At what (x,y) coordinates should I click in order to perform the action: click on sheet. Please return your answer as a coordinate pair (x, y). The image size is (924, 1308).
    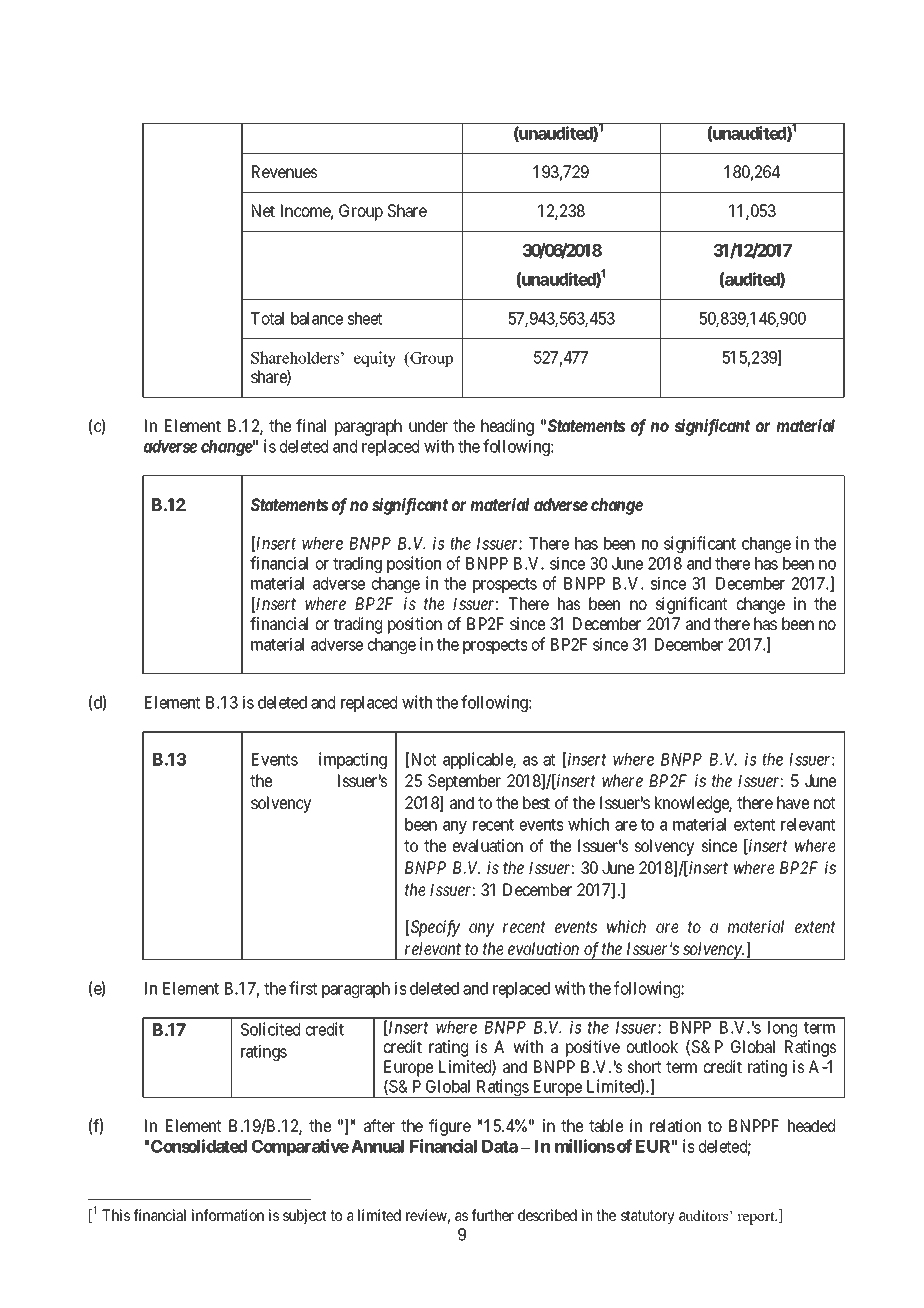
    Looking at the image, I should click on (365, 318).
